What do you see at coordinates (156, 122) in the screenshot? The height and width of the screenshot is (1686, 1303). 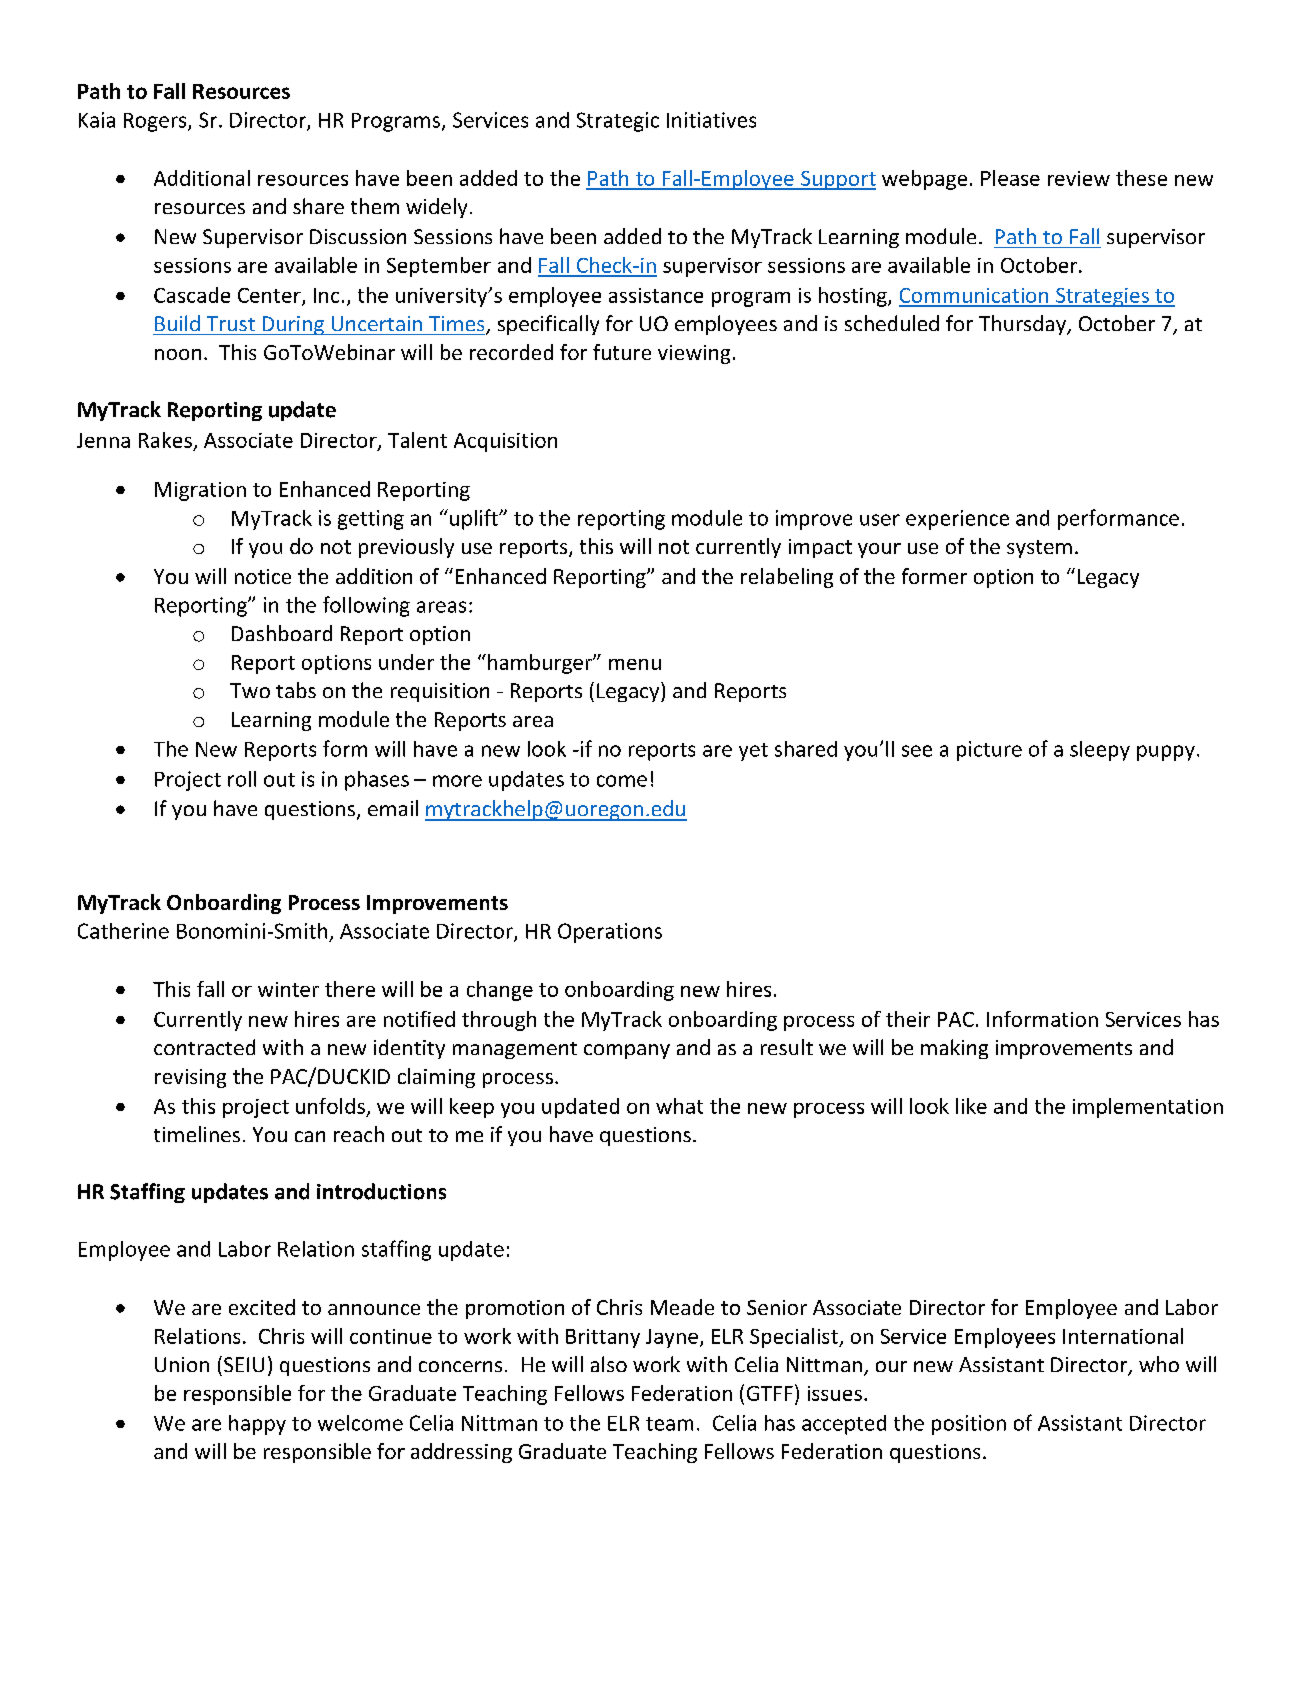 I see `Rogers` at bounding box center [156, 122].
